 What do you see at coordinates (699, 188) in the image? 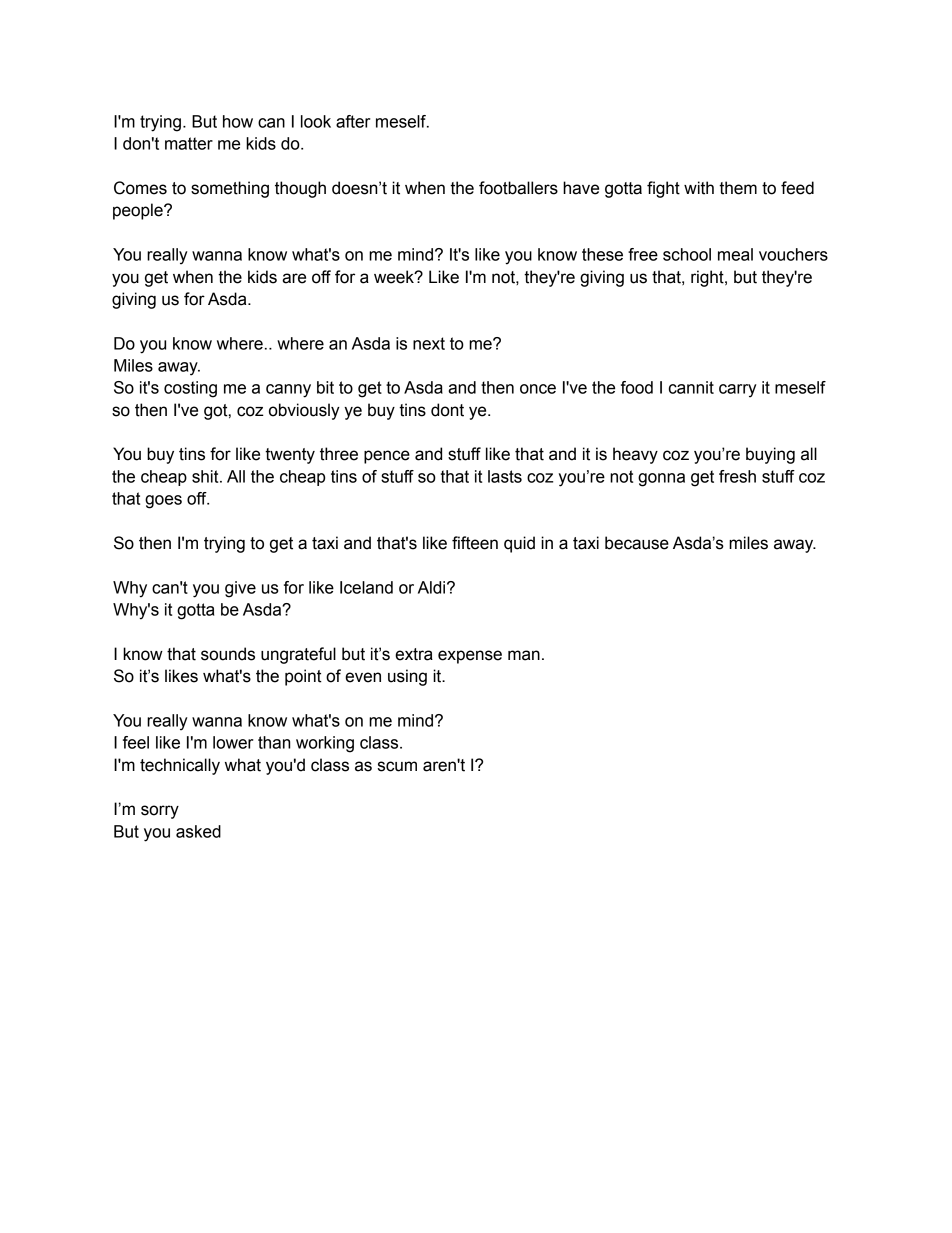
I see `with` at bounding box center [699, 188].
